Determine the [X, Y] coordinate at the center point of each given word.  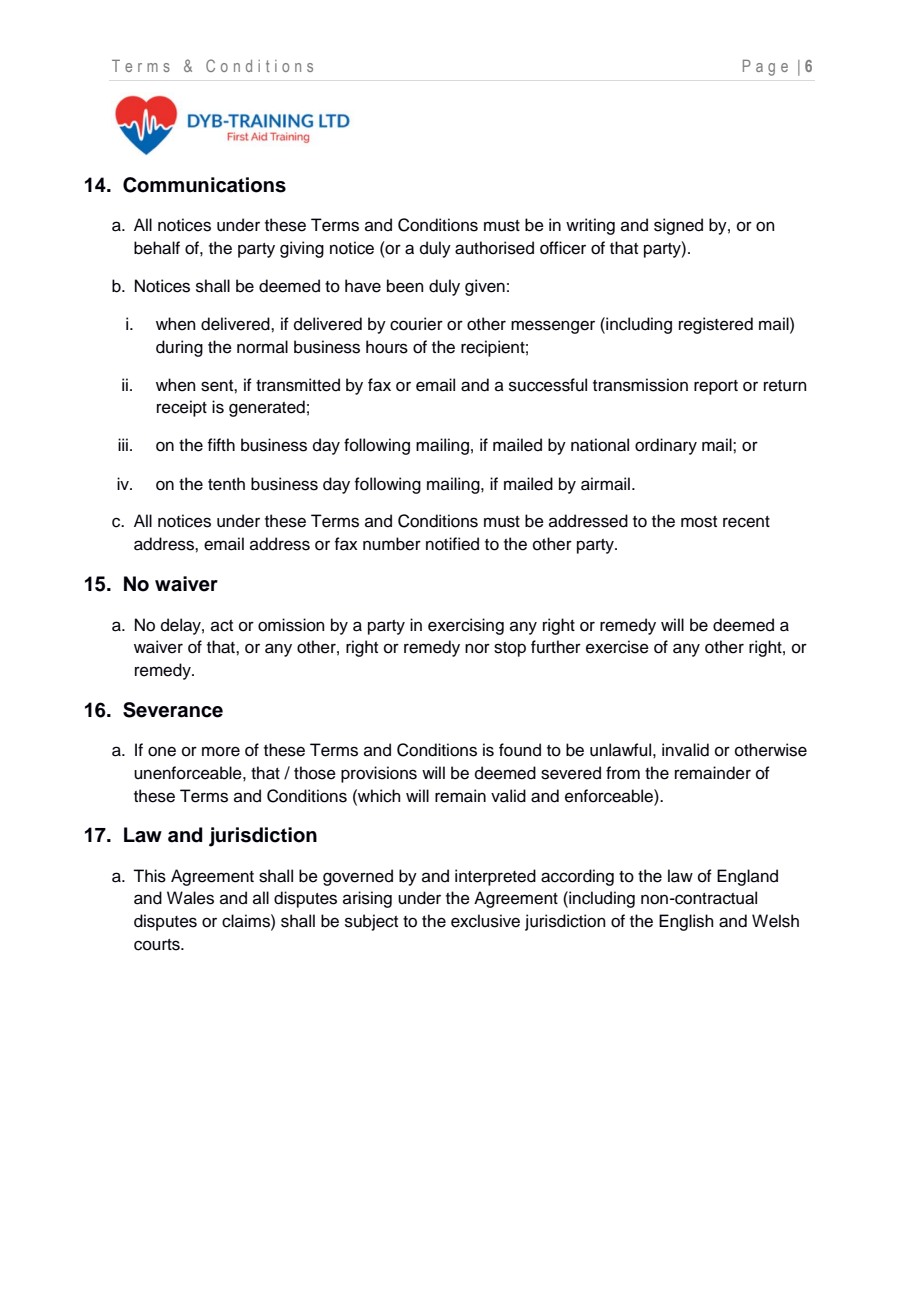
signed [678, 226]
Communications [204, 185]
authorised [494, 248]
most [699, 522]
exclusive [485, 921]
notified [452, 544]
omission [291, 625]
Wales [190, 898]
